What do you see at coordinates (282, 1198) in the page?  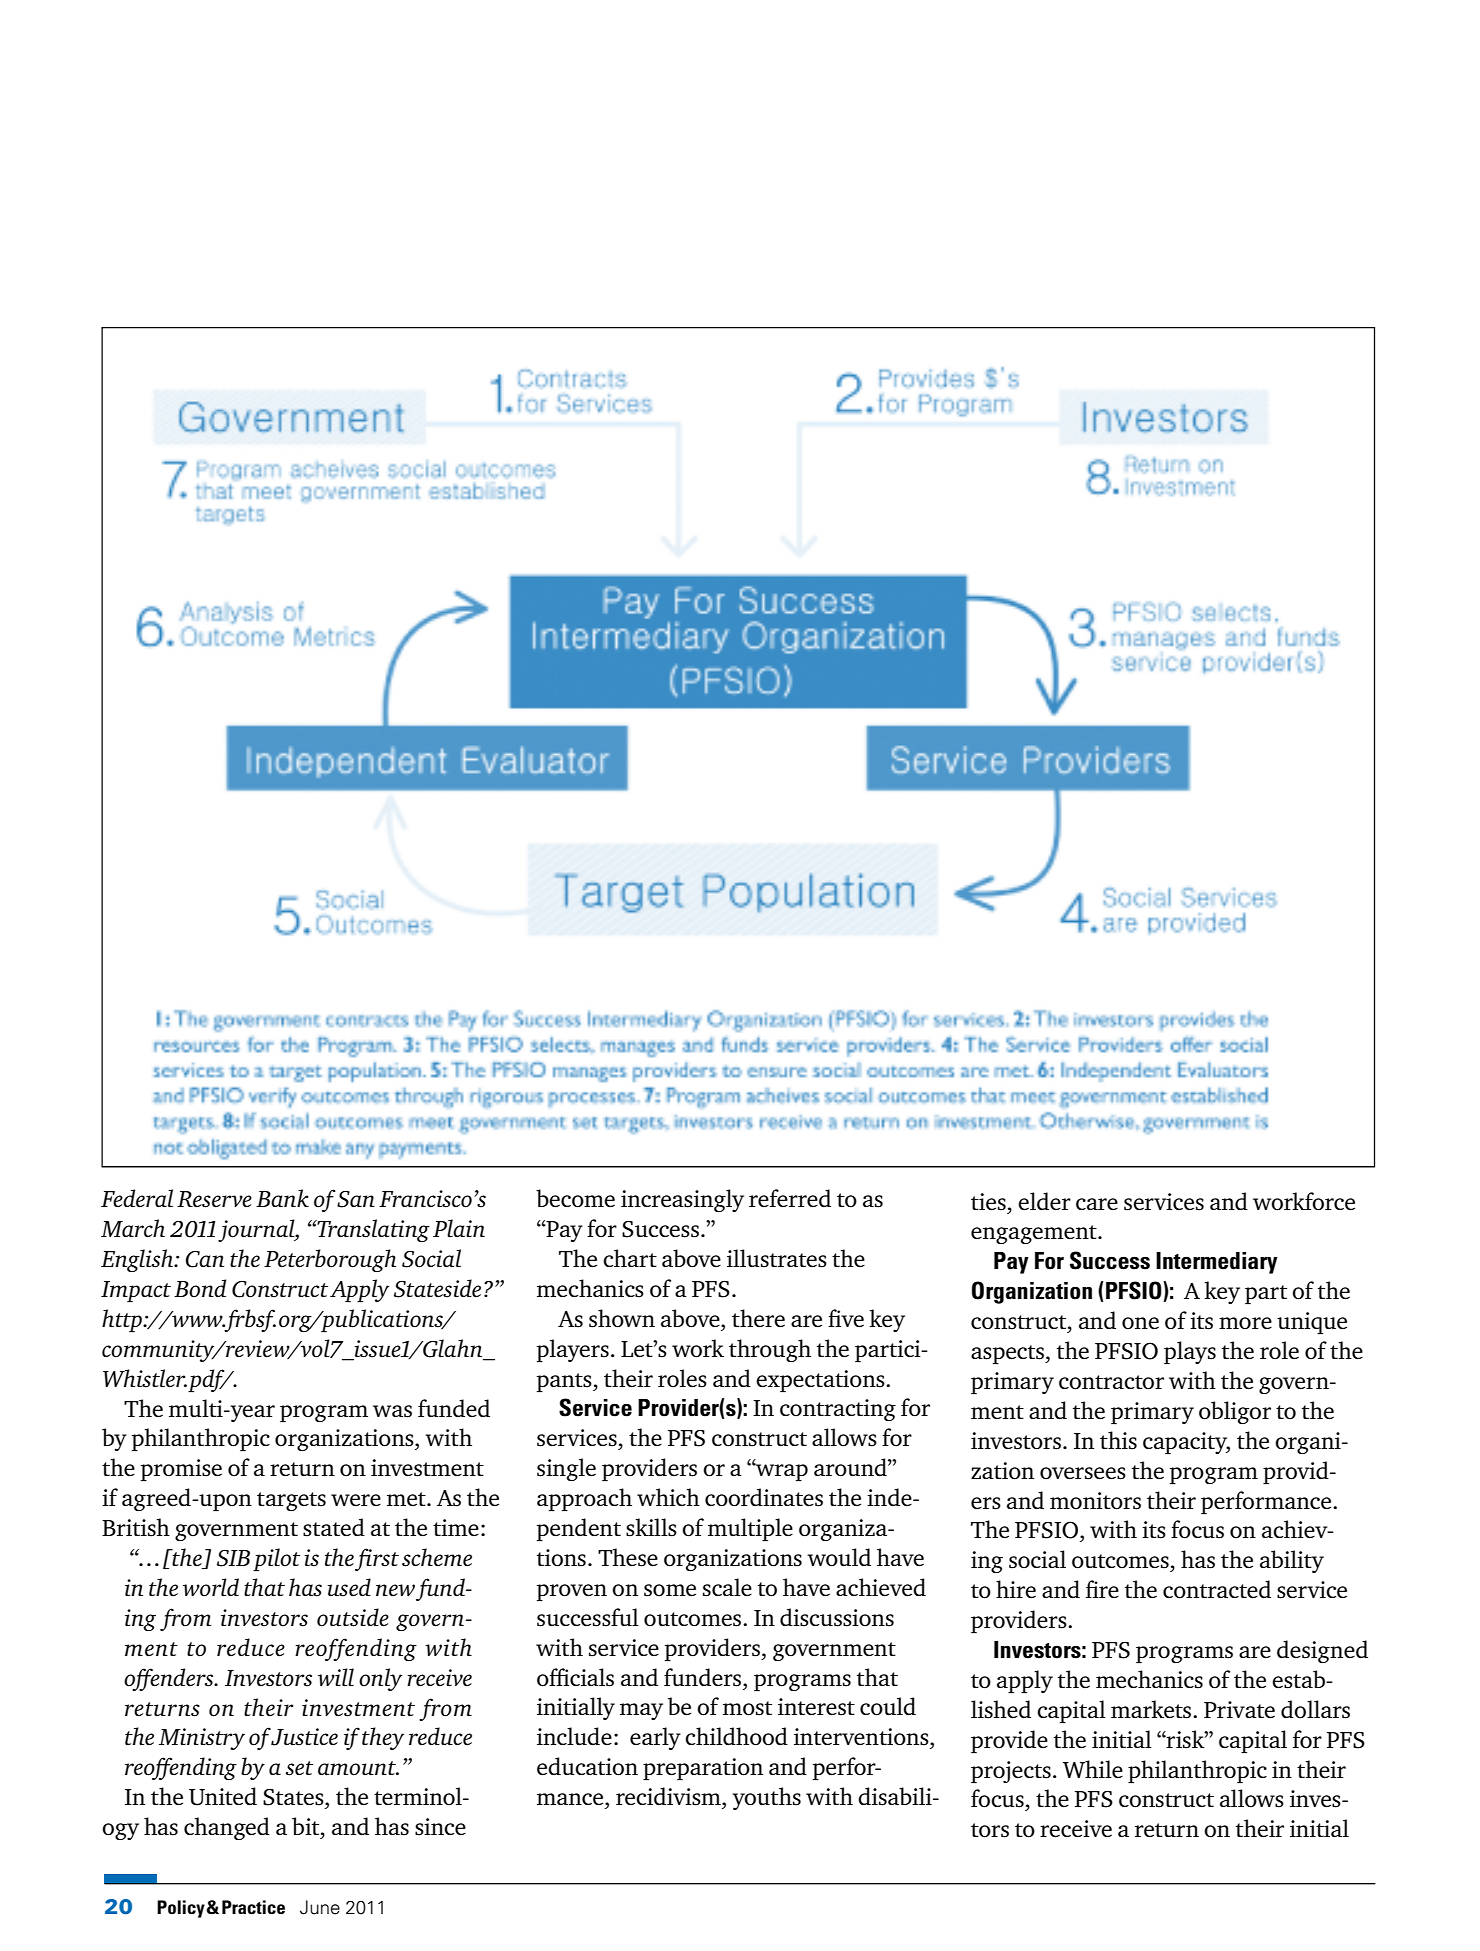 I see `Bank` at bounding box center [282, 1198].
